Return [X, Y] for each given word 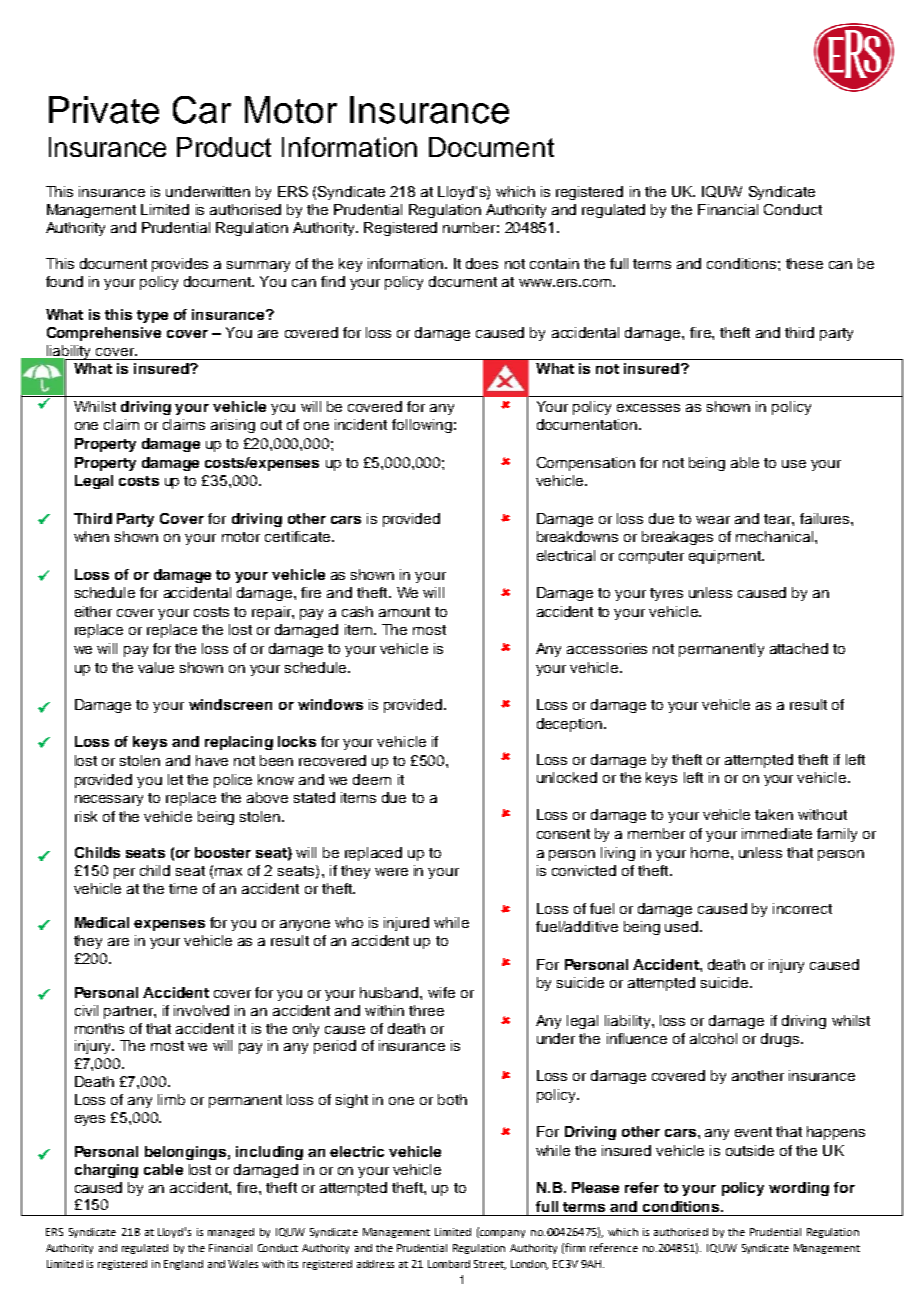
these [804, 263]
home [711, 852]
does [482, 263]
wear [713, 520]
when [91, 536]
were [391, 872]
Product [224, 147]
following [422, 426]
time [183, 888]
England [183, 1265]
